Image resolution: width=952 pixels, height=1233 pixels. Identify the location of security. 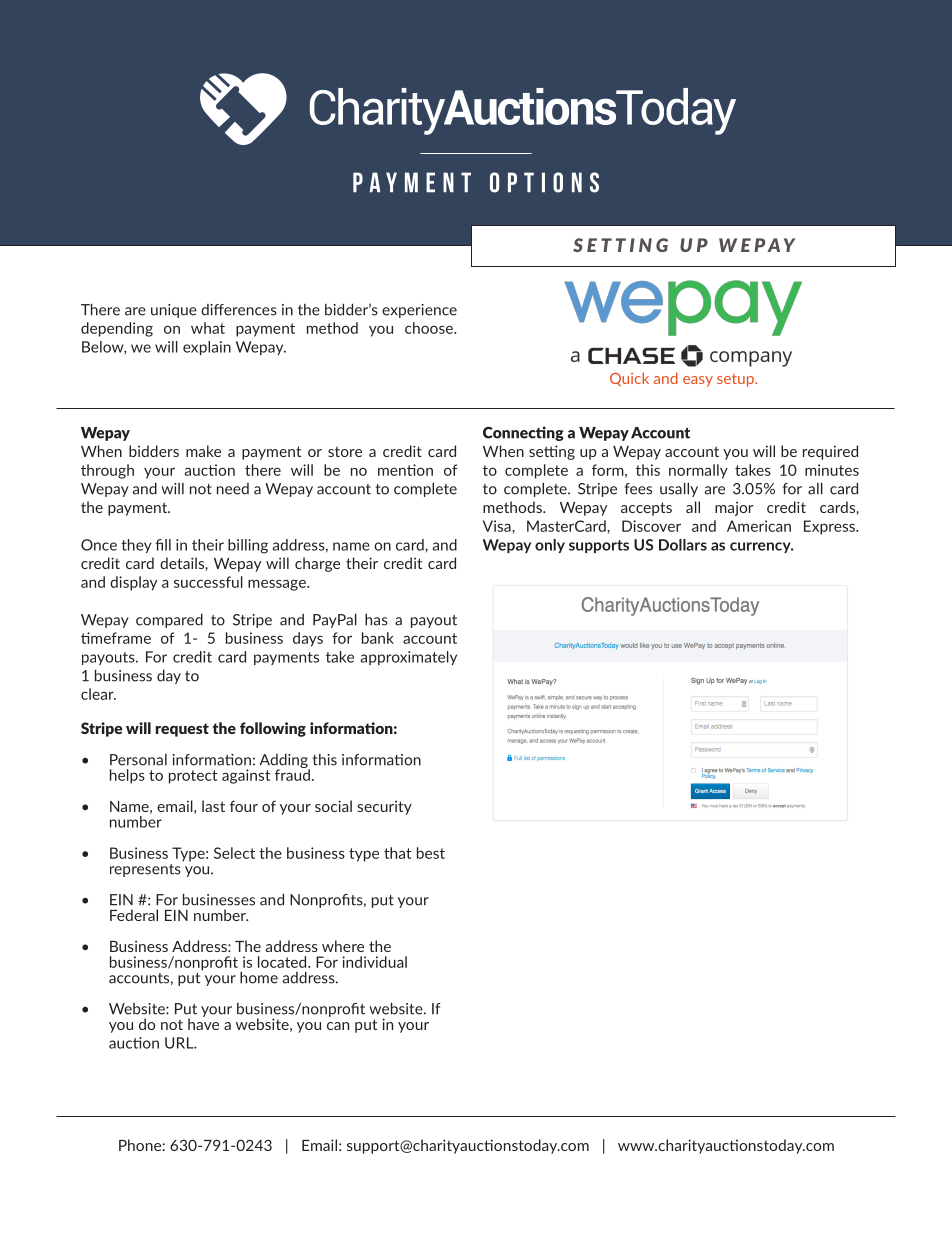
(385, 808).
